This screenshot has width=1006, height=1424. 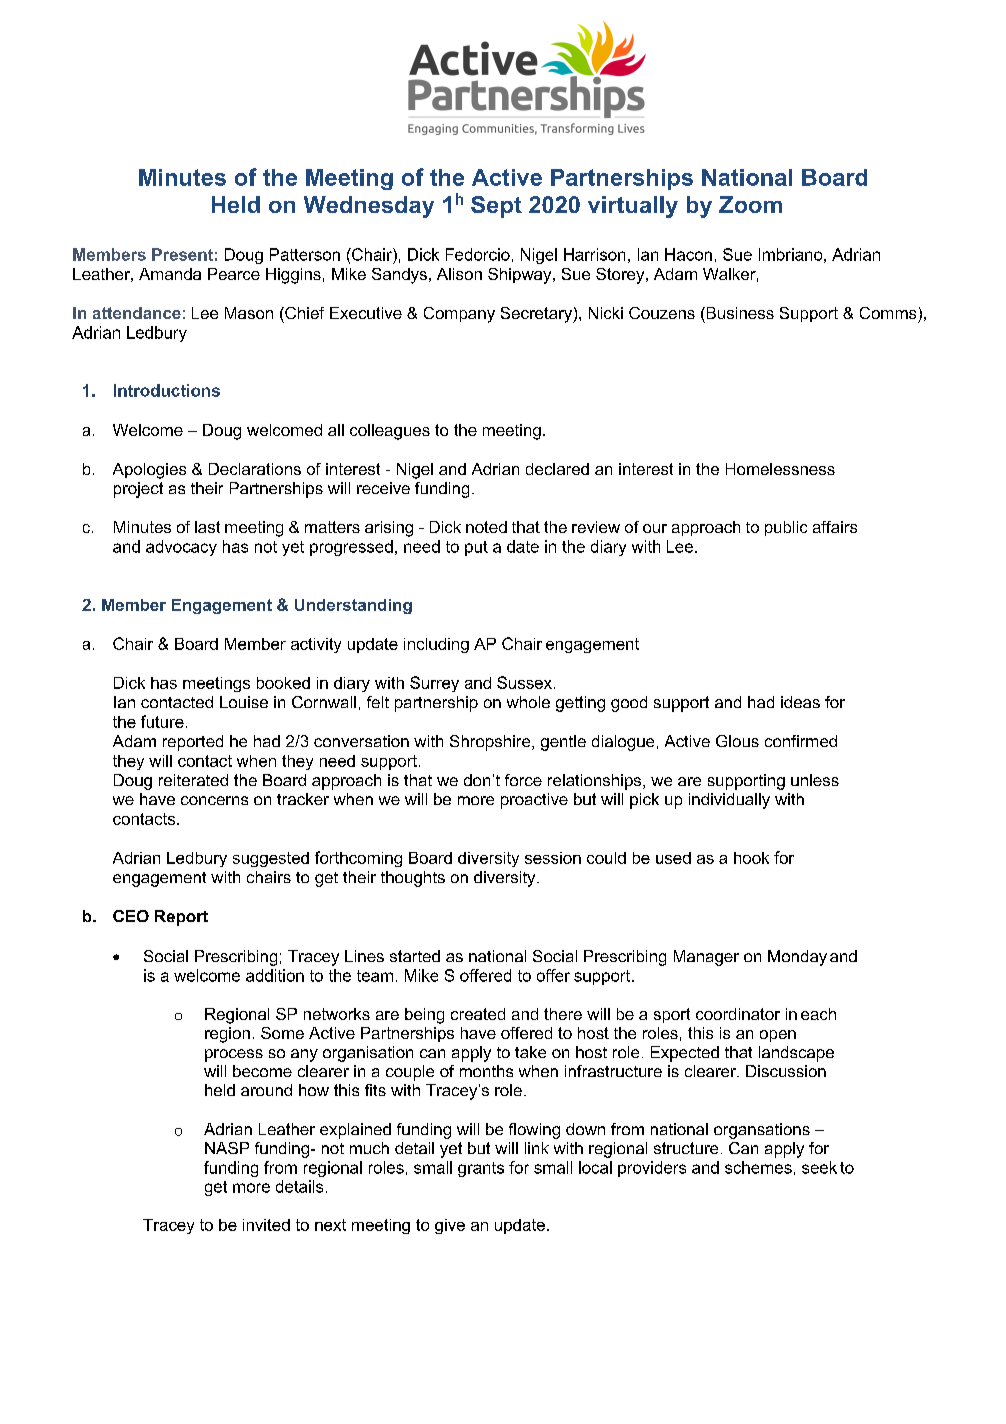 What do you see at coordinates (800, 702) in the screenshot?
I see `ideas` at bounding box center [800, 702].
